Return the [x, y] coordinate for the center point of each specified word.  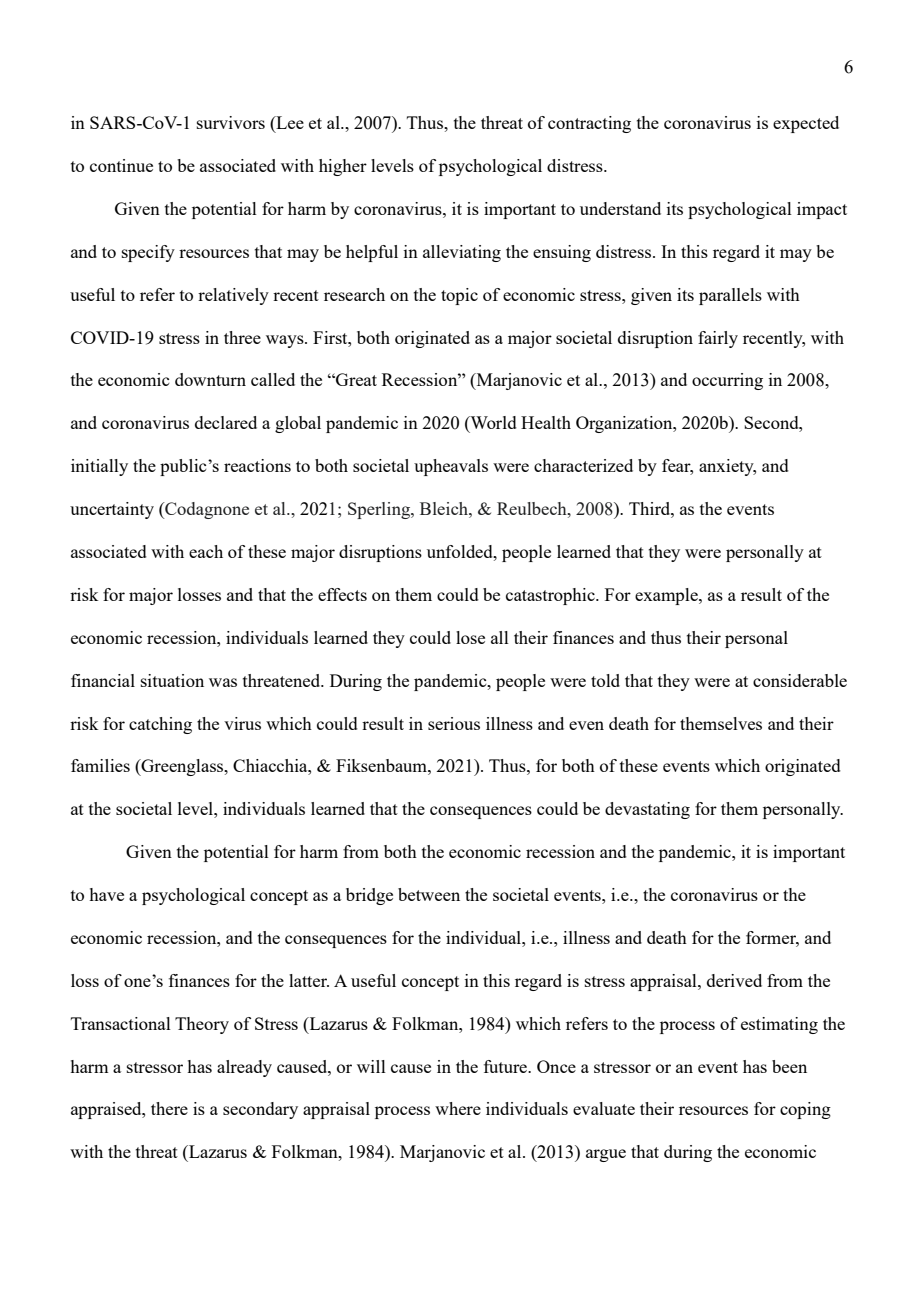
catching [160, 725]
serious [454, 723]
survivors [231, 122]
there [169, 1108]
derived [734, 980]
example [667, 596]
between [429, 894]
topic [459, 296]
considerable [800, 680]
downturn [210, 379]
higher [343, 167]
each [206, 551]
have [106, 894]
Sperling [380, 510]
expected [806, 124]
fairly [718, 339]
